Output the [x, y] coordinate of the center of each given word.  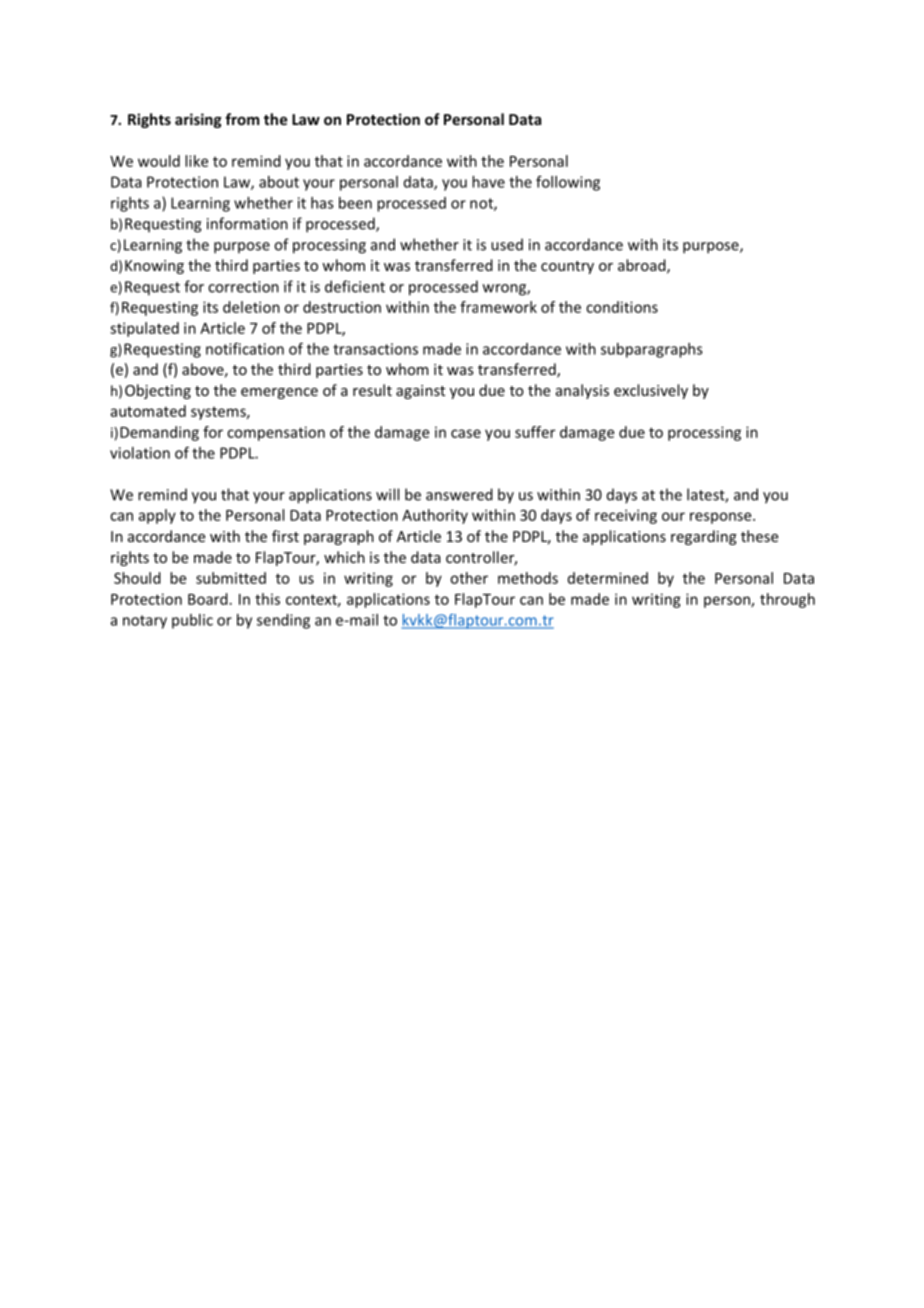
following [568, 183]
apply [157, 516]
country [567, 267]
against [420, 392]
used [507, 244]
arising [198, 120]
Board [208, 599]
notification [245, 348]
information [247, 223]
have [488, 182]
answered [459, 494]
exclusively [651, 391]
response [722, 518]
